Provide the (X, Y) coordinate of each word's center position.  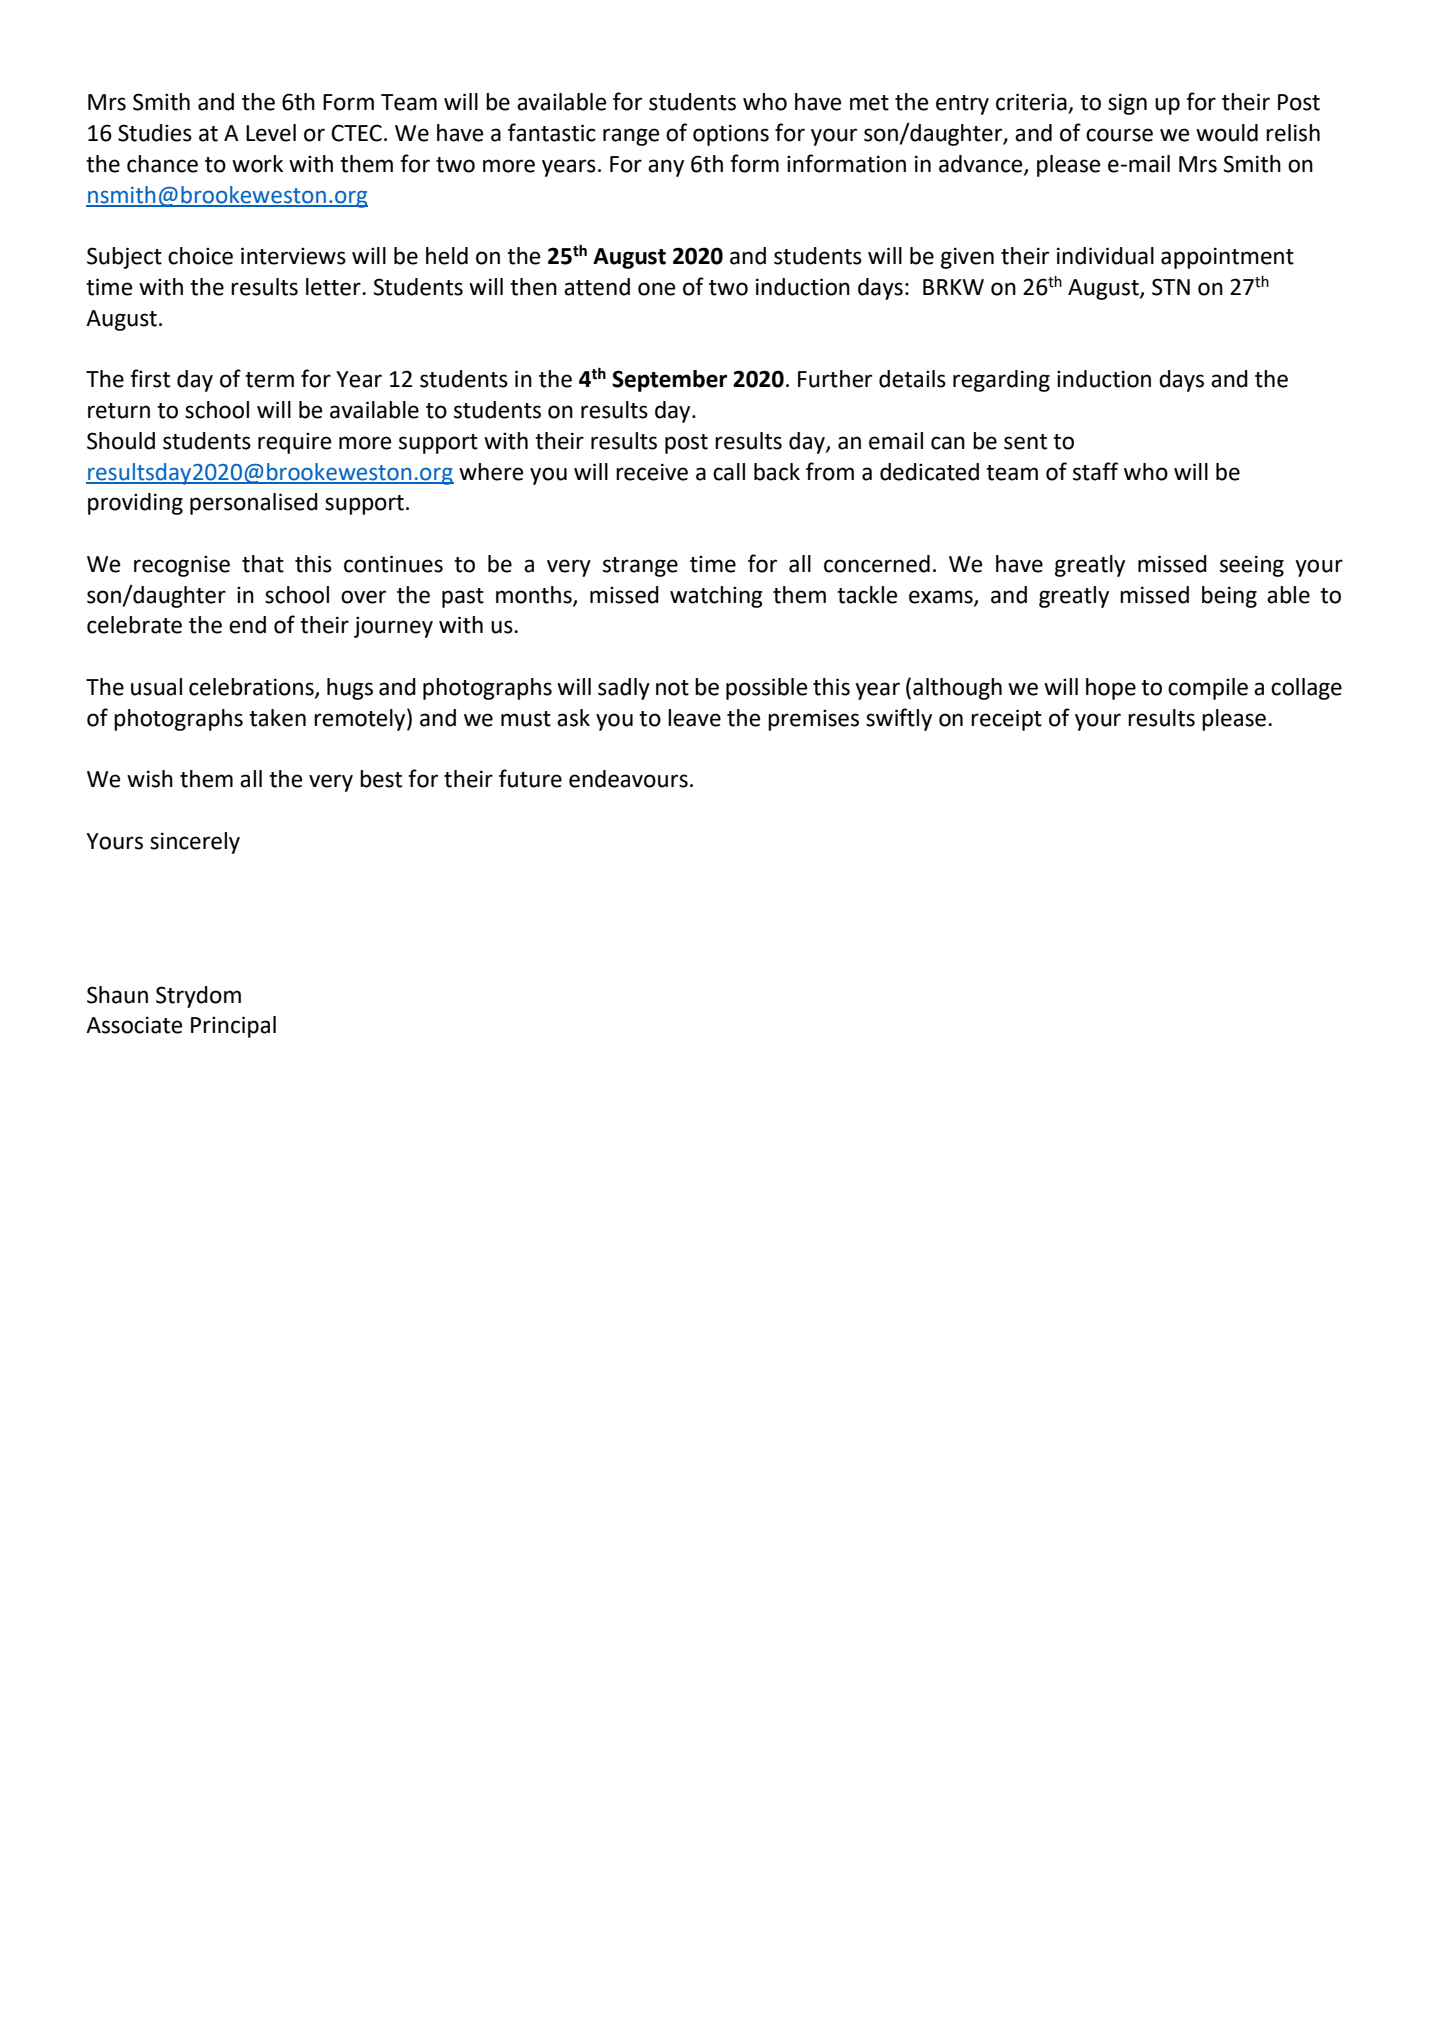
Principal (233, 1027)
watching (716, 597)
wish (150, 779)
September (669, 381)
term (269, 380)
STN (1171, 287)
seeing (1252, 566)
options (731, 135)
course (1119, 135)
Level (271, 133)
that (263, 564)
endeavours (628, 779)
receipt (1006, 720)
